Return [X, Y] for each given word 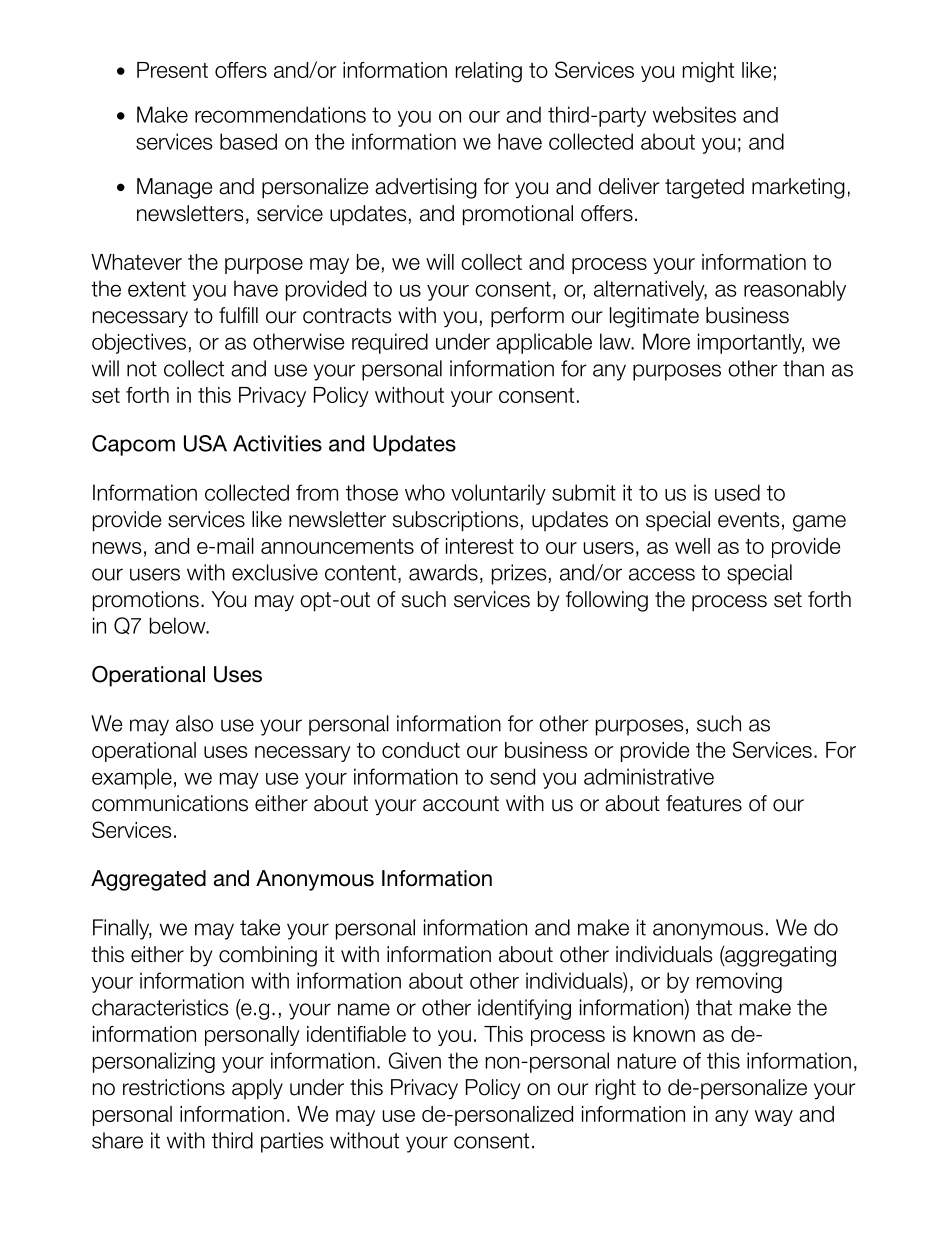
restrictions [174, 1087]
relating [489, 72]
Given [415, 1060]
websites [694, 114]
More [666, 341]
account [461, 804]
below [179, 625]
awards [443, 572]
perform [527, 317]
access [662, 574]
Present [172, 70]
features [704, 803]
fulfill [238, 315]
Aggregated [148, 880]
